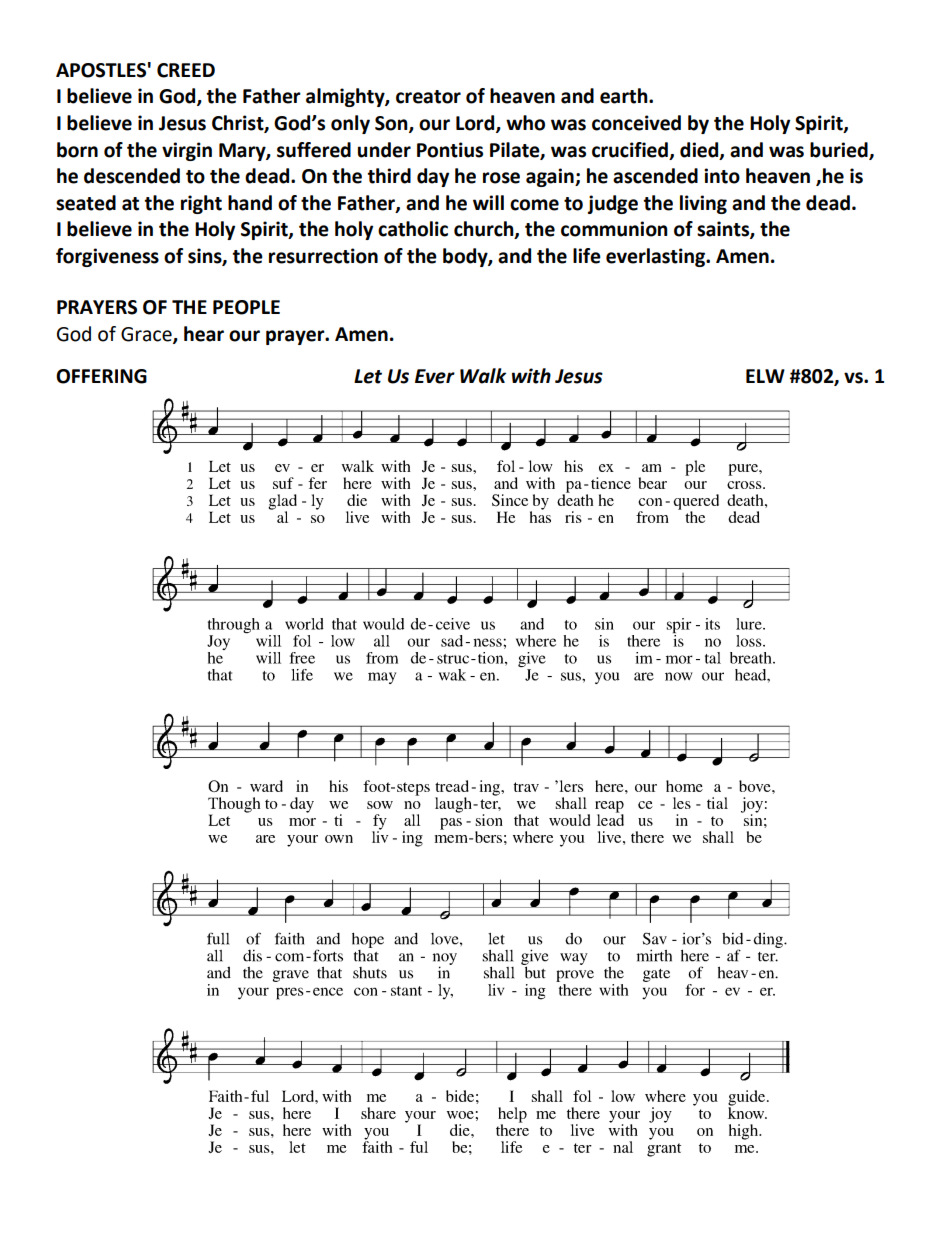 Image resolution: width=952 pixels, height=1233 pixels. I want to click on life, so click(587, 256).
